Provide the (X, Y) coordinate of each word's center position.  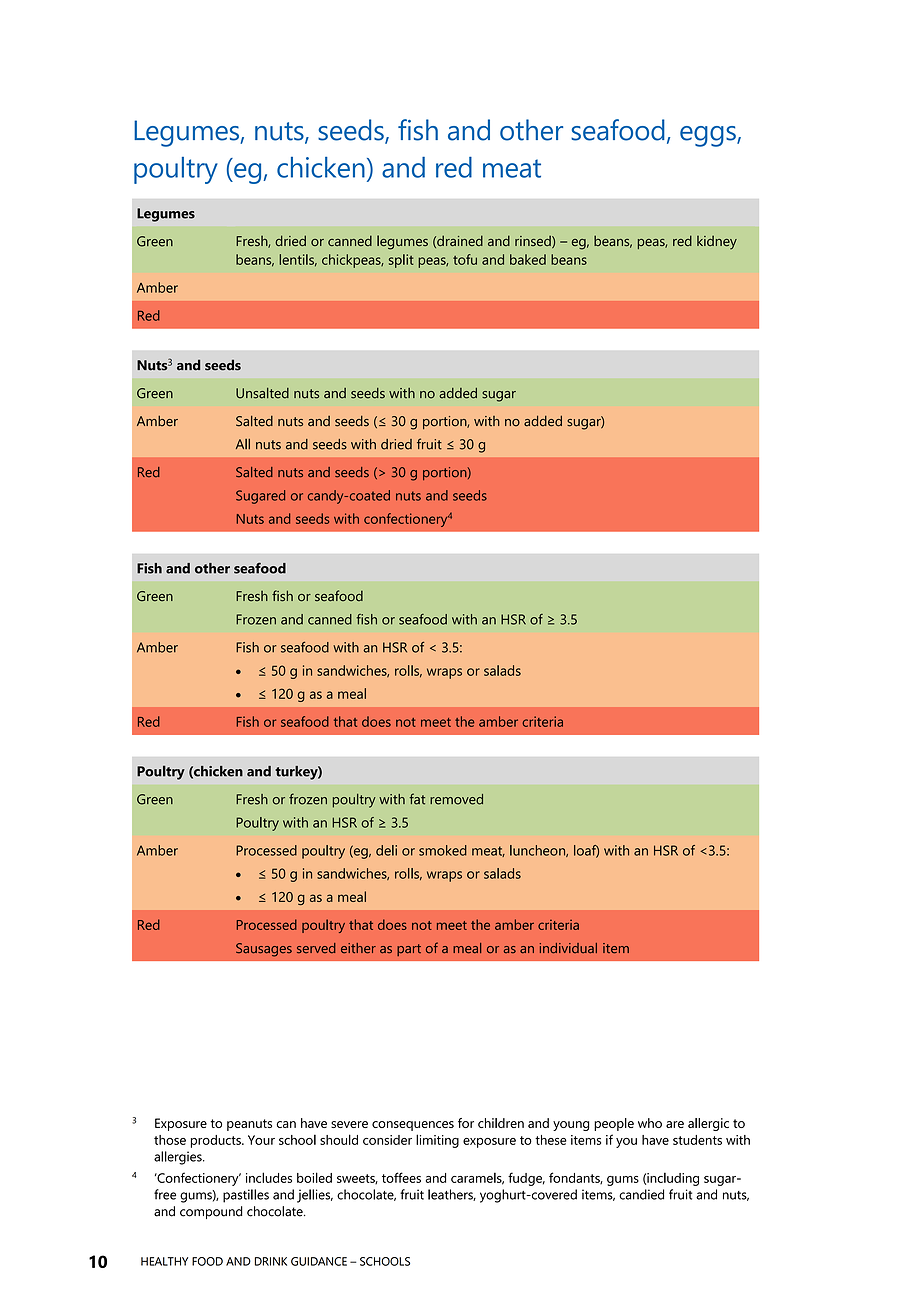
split (401, 261)
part (409, 950)
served (316, 948)
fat (417, 799)
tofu (465, 259)
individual (568, 948)
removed (456, 799)
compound (211, 1212)
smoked (443, 850)
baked (528, 259)
